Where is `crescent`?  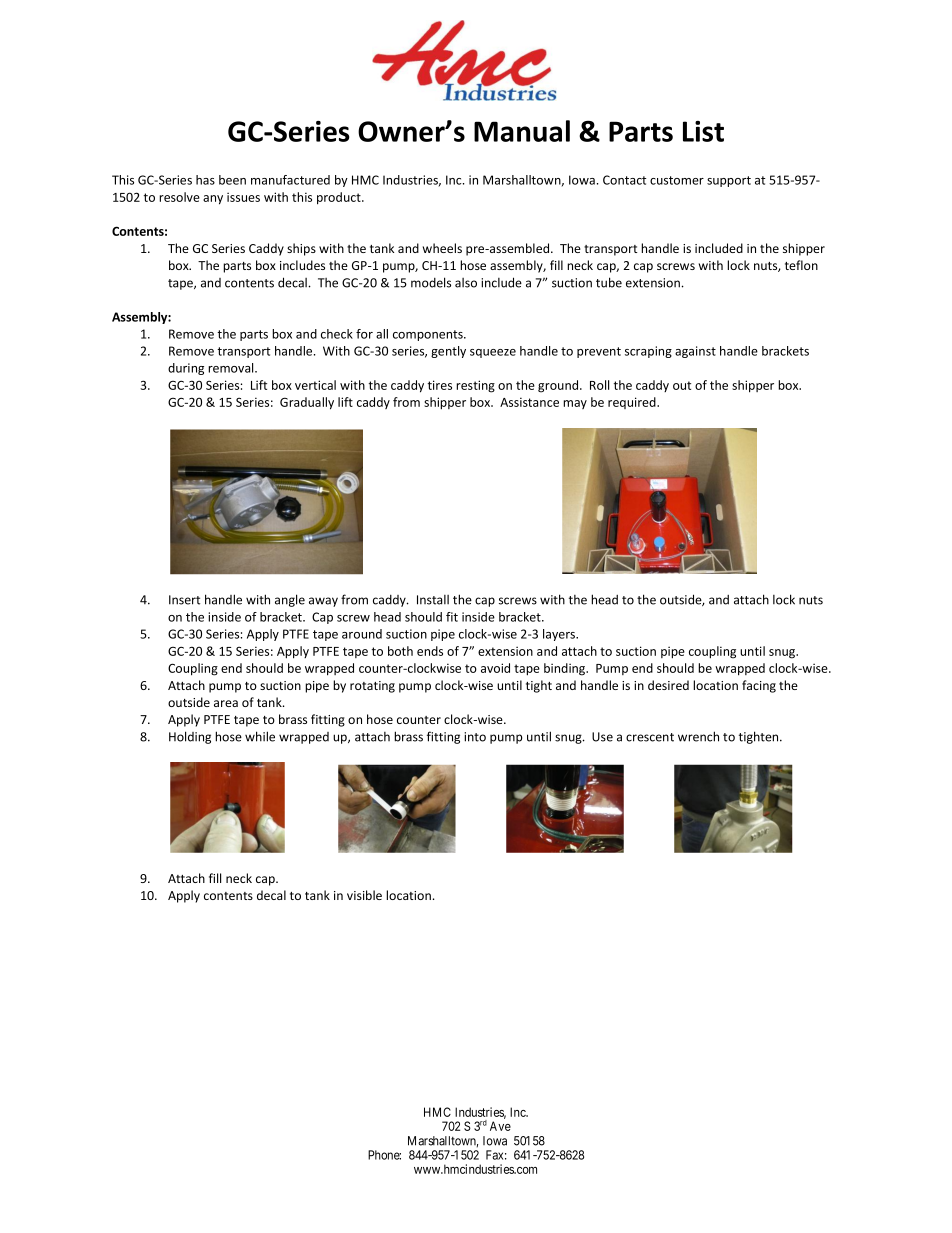
crescent is located at coordinates (650, 737).
